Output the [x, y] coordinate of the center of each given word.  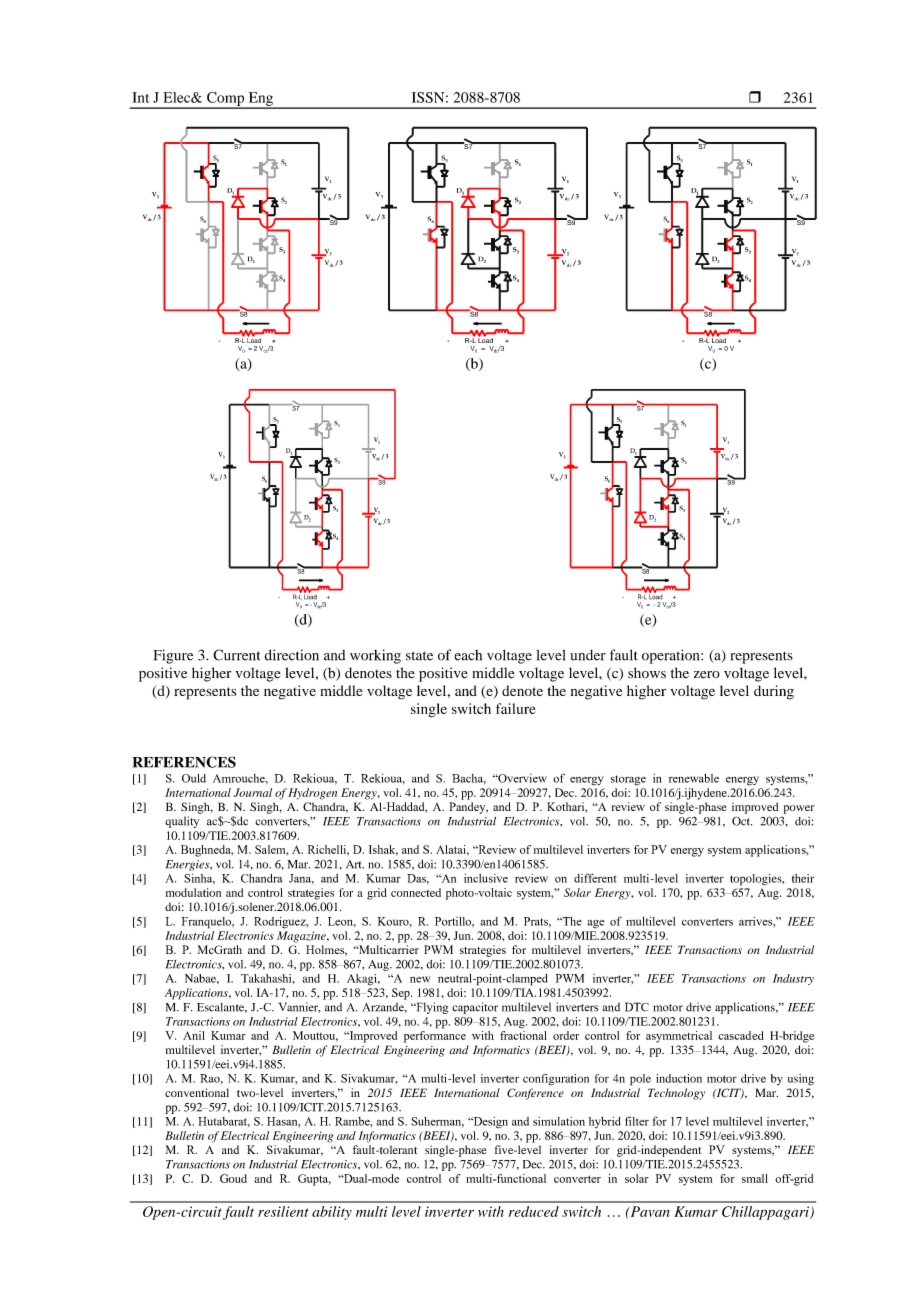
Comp [226, 100]
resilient [283, 1211]
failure [515, 708]
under [588, 655]
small [755, 1178]
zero [707, 675]
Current [237, 655]
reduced [534, 1211]
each [468, 655]
